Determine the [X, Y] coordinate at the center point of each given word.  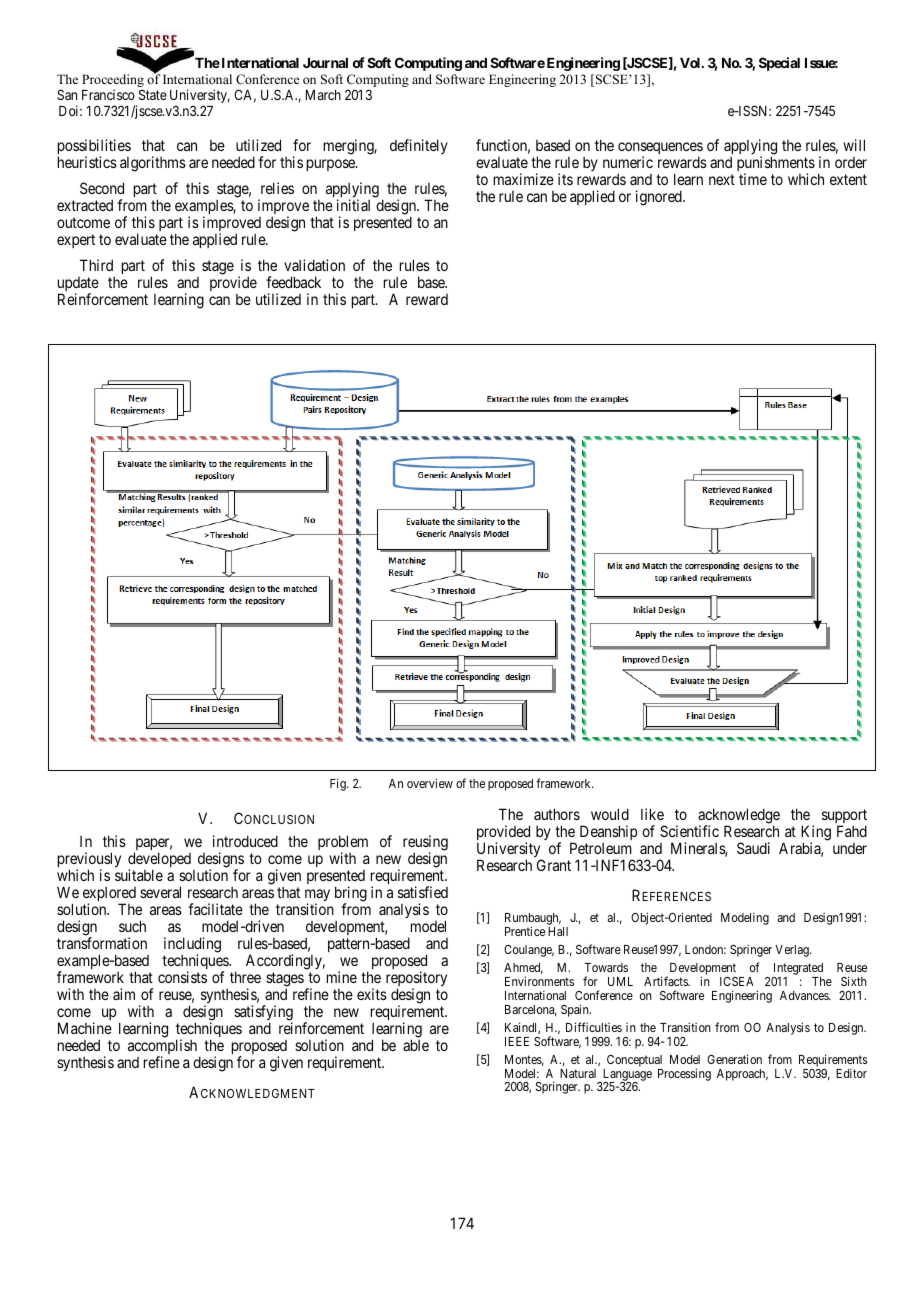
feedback [293, 282]
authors [557, 814]
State [153, 94]
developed [159, 861]
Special [779, 64]
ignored [660, 198]
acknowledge [738, 817]
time [753, 179]
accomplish [164, 1048]
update [78, 286]
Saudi [753, 848]
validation [314, 265]
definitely [419, 146]
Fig [339, 784]
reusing [425, 844]
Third [96, 265]
